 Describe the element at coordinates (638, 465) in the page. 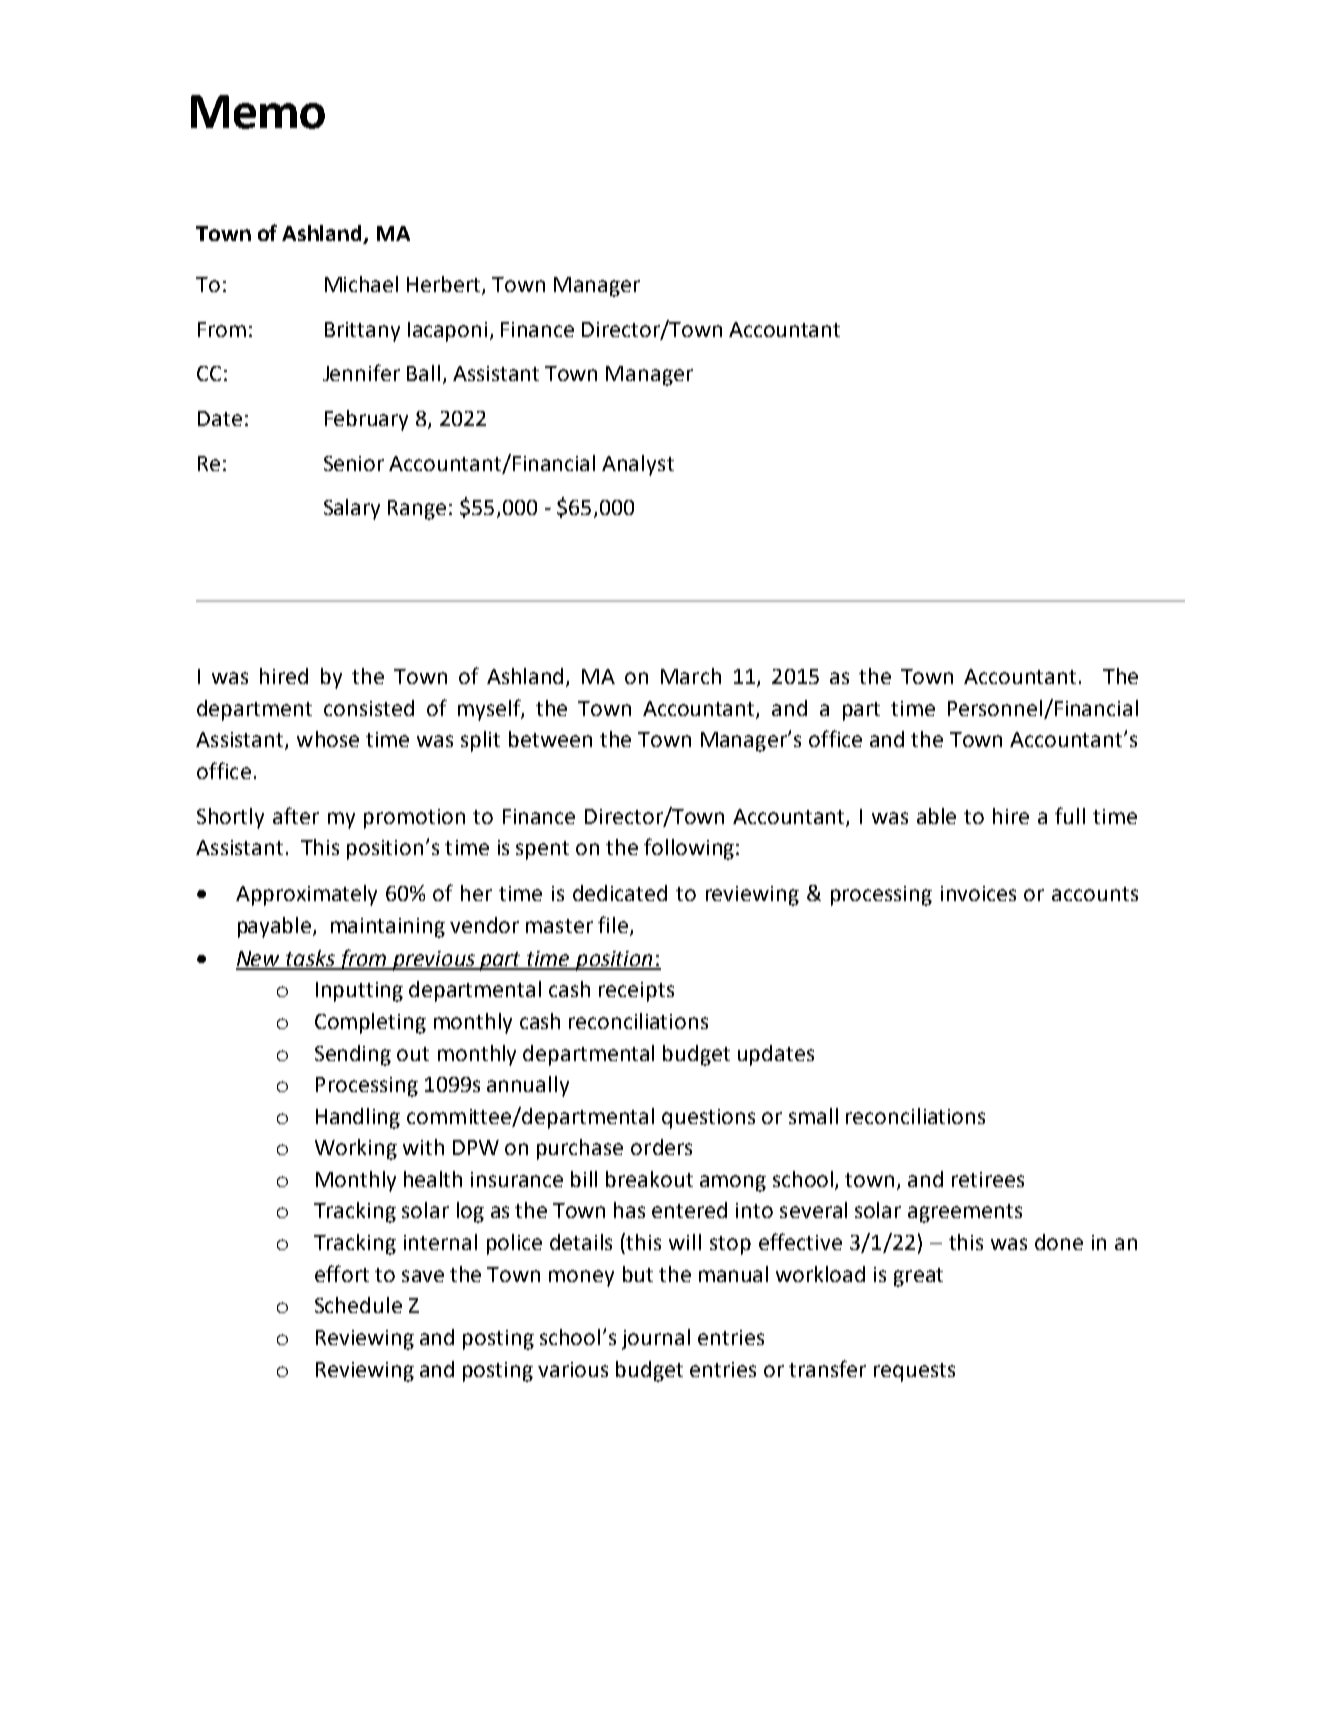

I see `Analyst` at that location.
